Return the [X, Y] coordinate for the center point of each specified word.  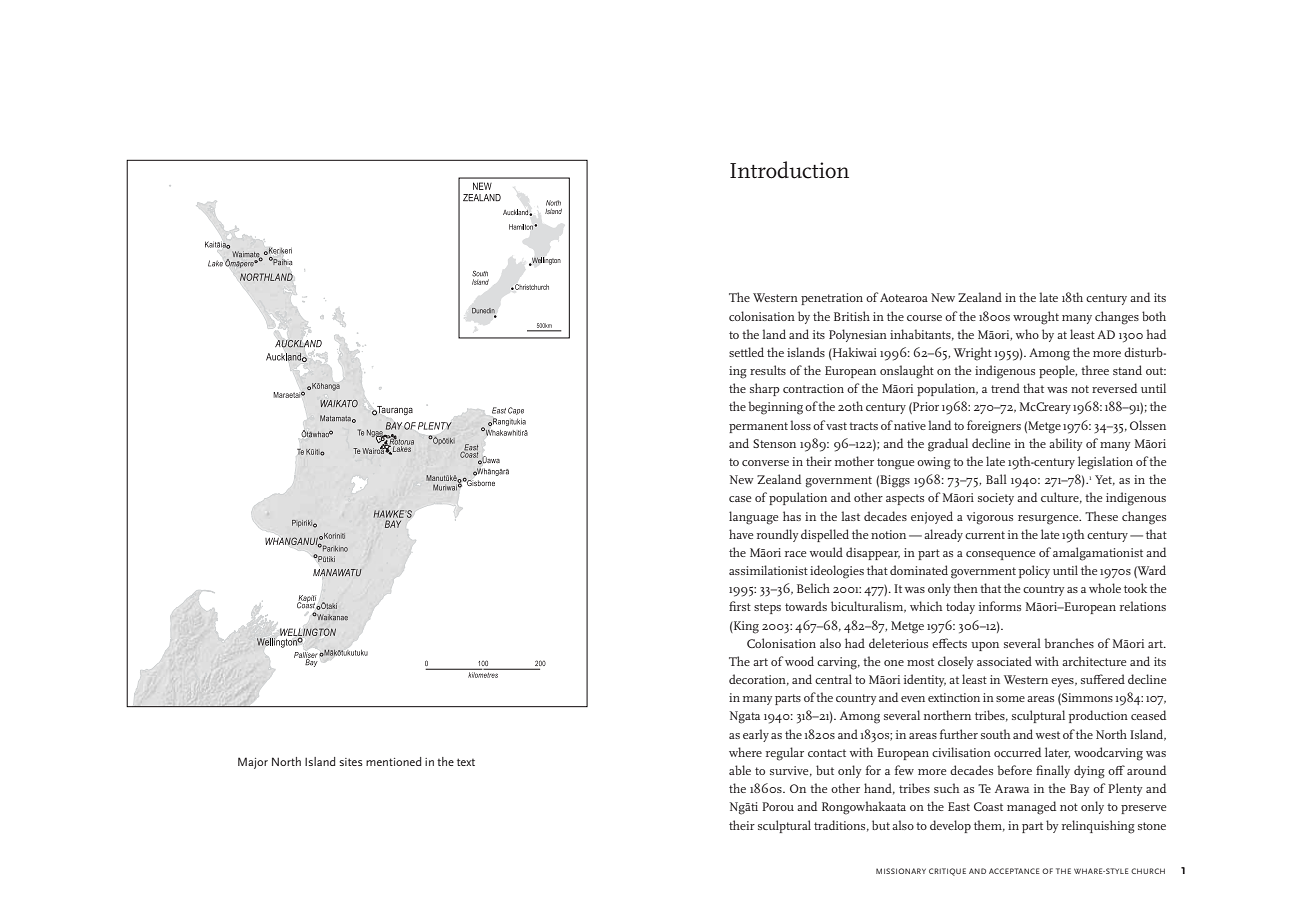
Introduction [789, 170]
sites [351, 762]
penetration [832, 299]
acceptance [1014, 871]
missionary [901, 871]
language [753, 518]
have [741, 534]
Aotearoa [904, 297]
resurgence [1049, 520]
